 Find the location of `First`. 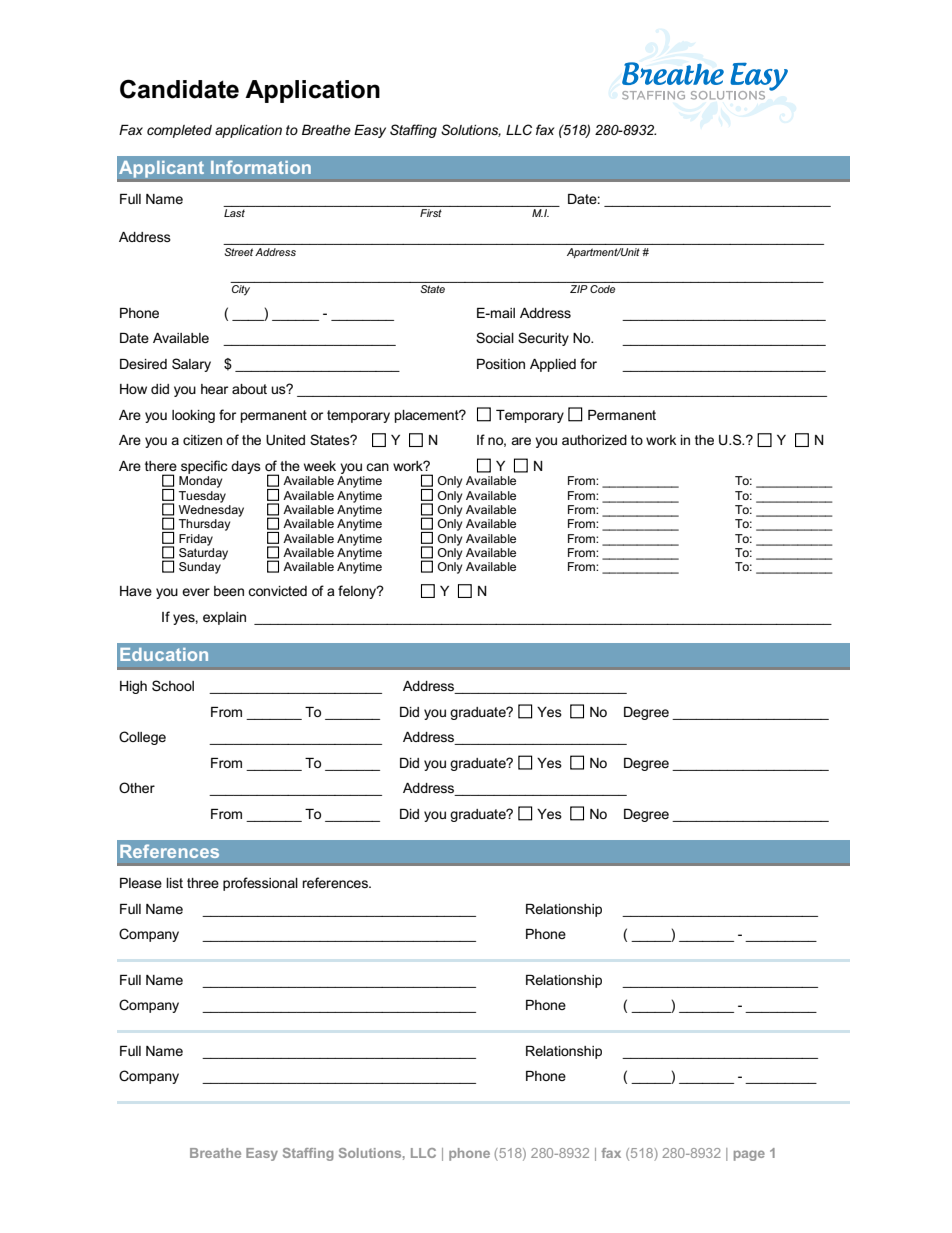

First is located at coordinates (431, 213).
